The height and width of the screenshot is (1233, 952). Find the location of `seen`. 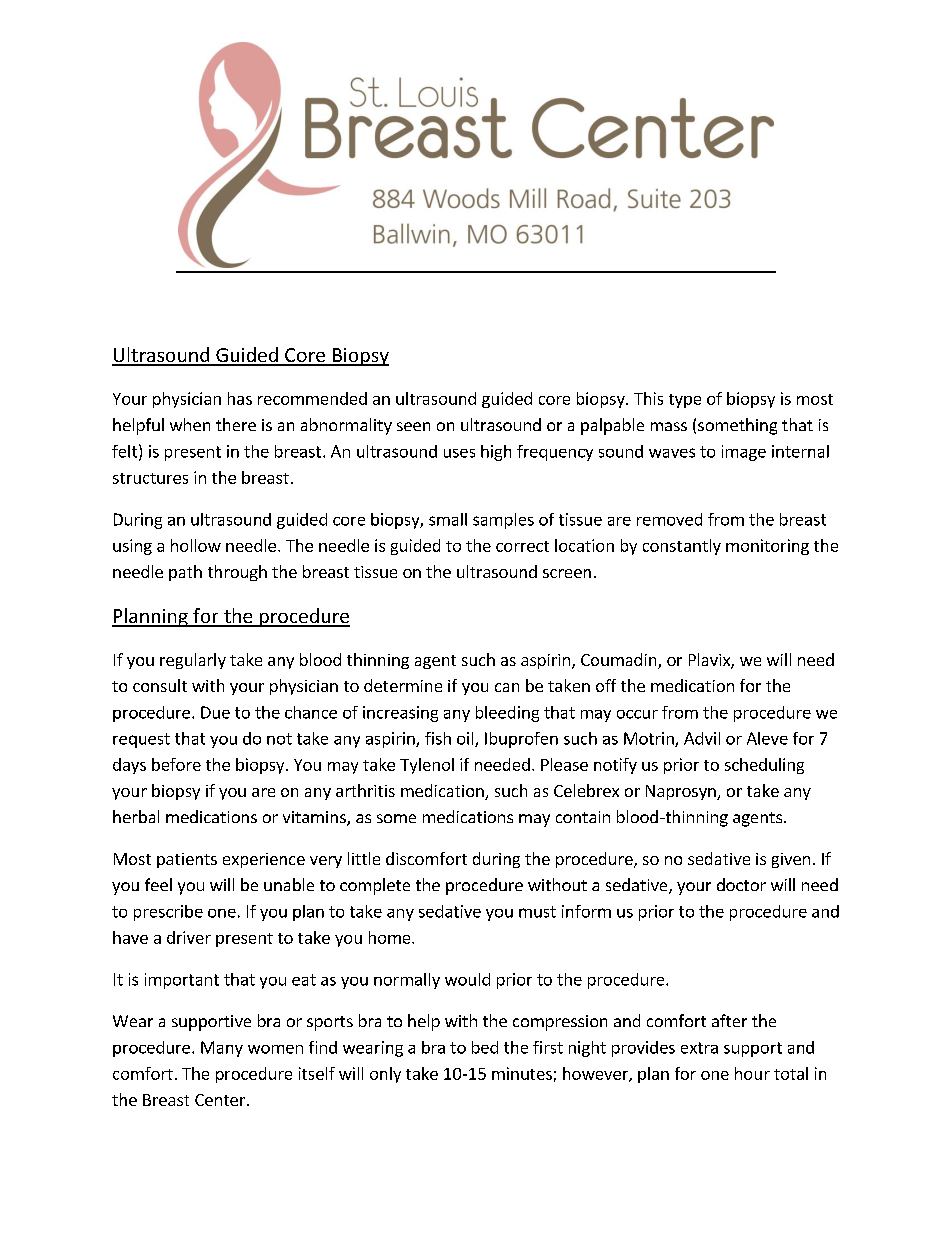

seen is located at coordinates (413, 426).
